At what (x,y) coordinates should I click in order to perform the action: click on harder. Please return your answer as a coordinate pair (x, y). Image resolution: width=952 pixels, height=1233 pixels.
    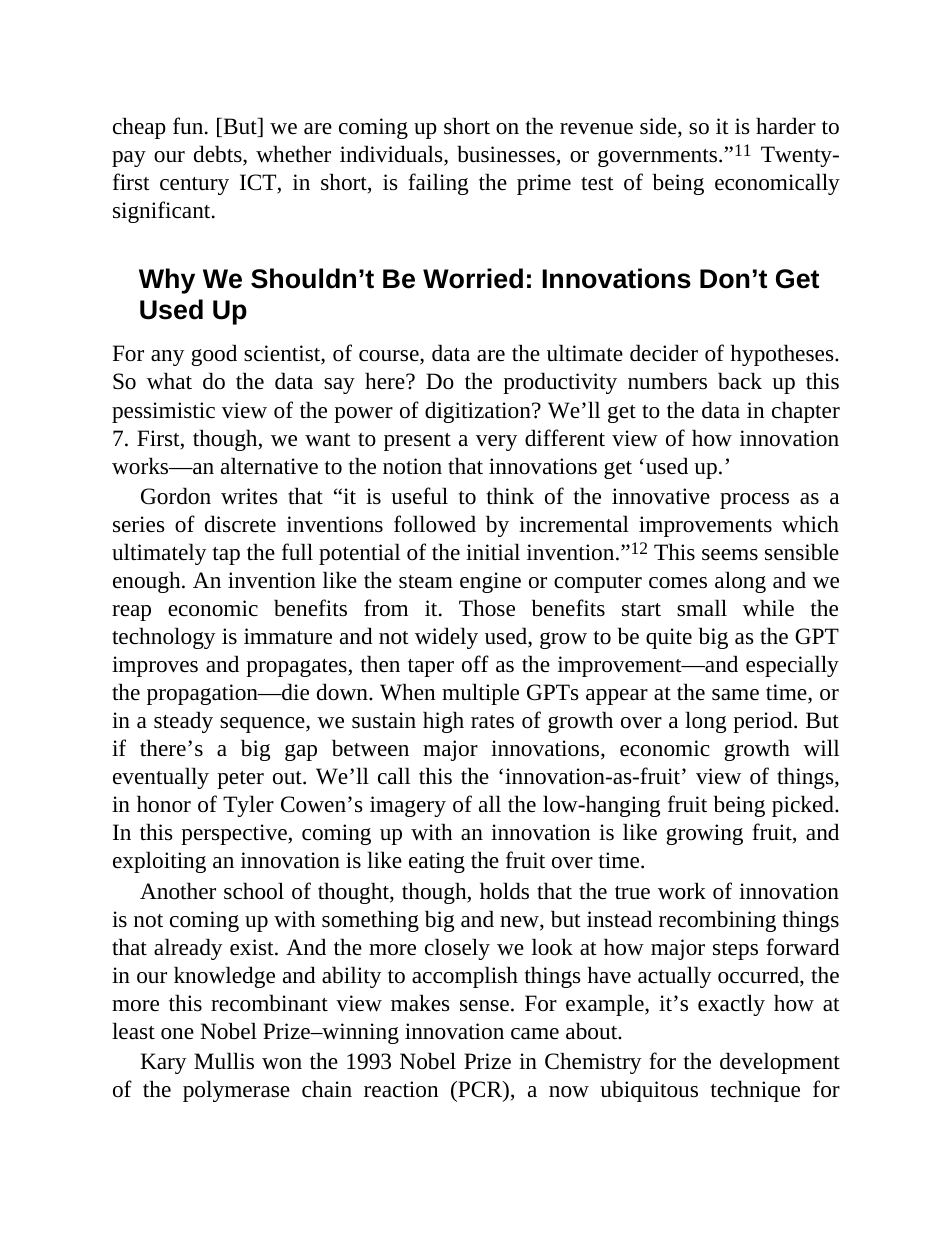
    Looking at the image, I should click on (786, 126).
